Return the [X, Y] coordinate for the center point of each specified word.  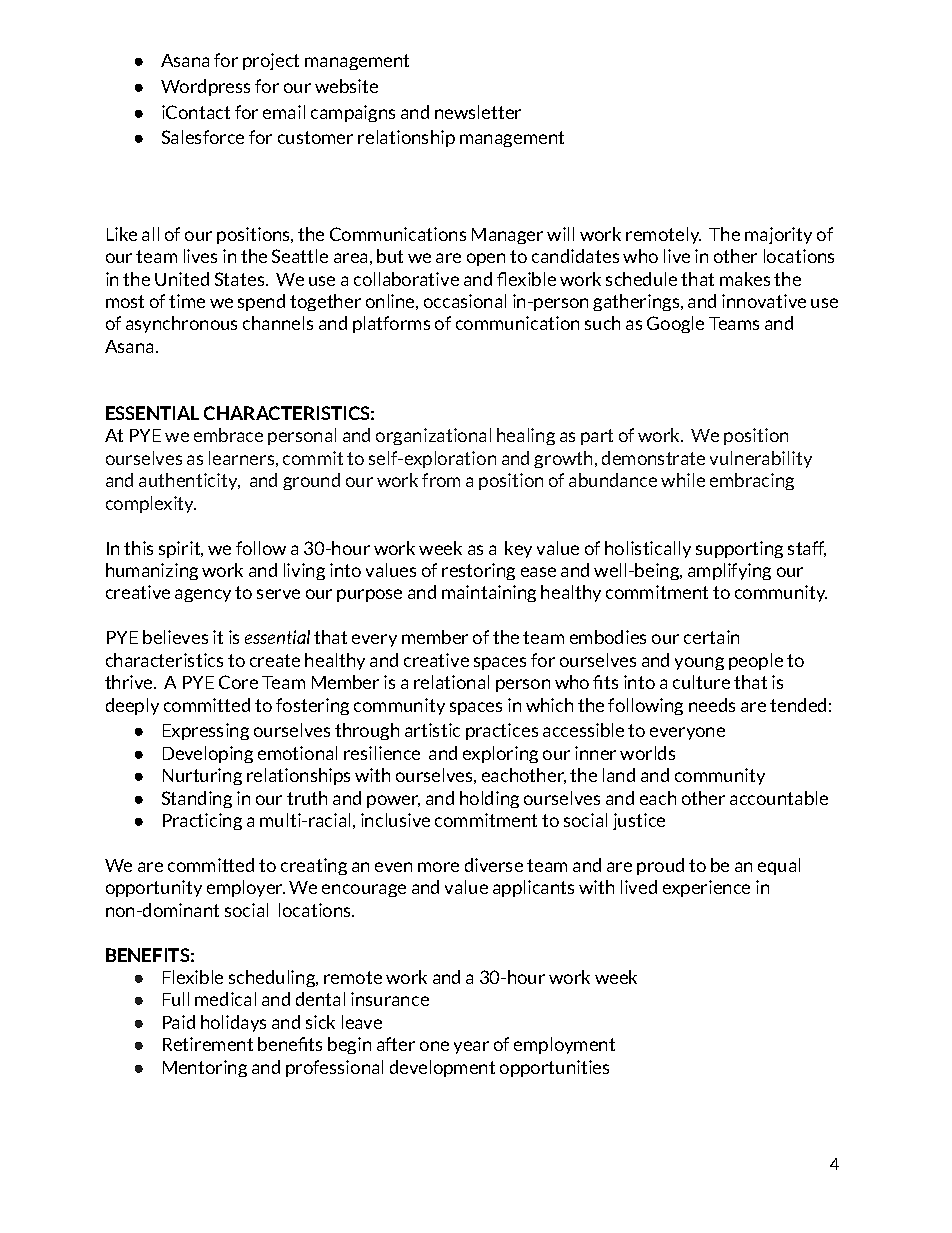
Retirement [208, 1044]
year [471, 1047]
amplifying [729, 571]
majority [778, 235]
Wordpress [205, 87]
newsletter [478, 112]
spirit [181, 549]
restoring [478, 571]
